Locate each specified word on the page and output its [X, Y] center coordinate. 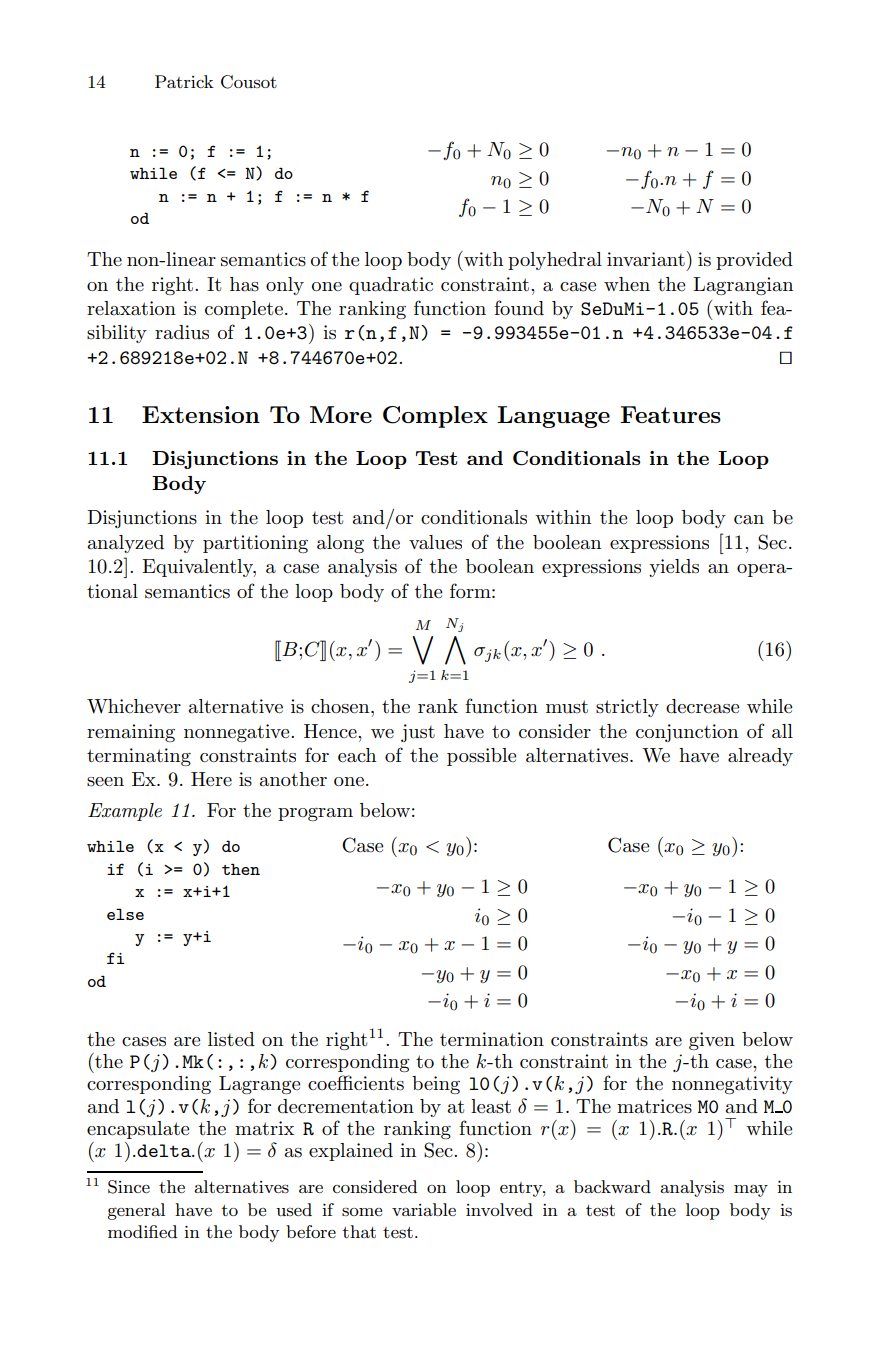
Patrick [184, 81]
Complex [435, 417]
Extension [201, 414]
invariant [647, 259]
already [760, 757]
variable [424, 1209]
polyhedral [555, 261]
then [241, 869]
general [136, 1211]
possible [481, 757]
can [749, 520]
